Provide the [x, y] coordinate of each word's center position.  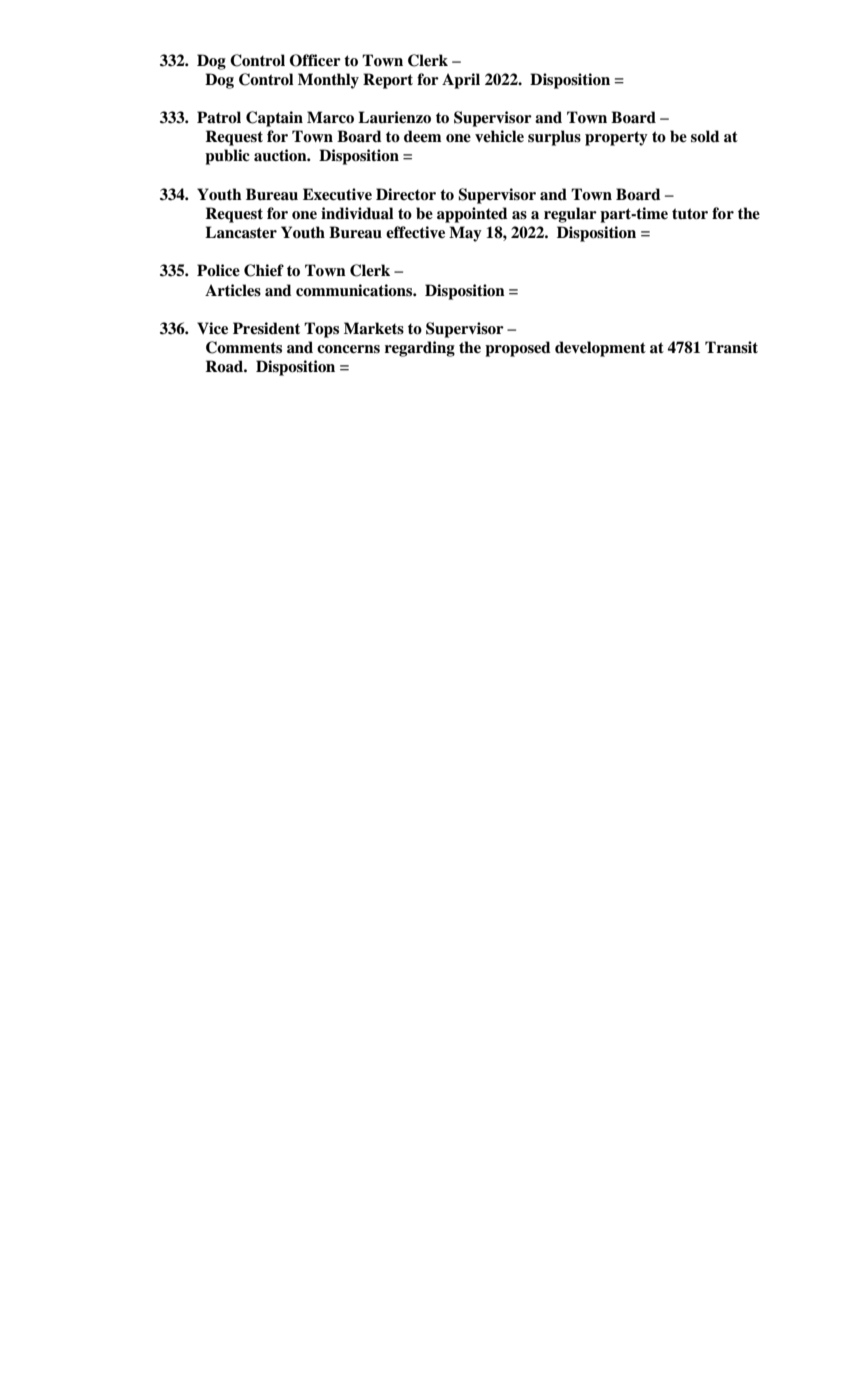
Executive [337, 194]
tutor [690, 214]
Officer [315, 60]
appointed [472, 215]
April [461, 81]
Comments [244, 347]
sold [705, 136]
